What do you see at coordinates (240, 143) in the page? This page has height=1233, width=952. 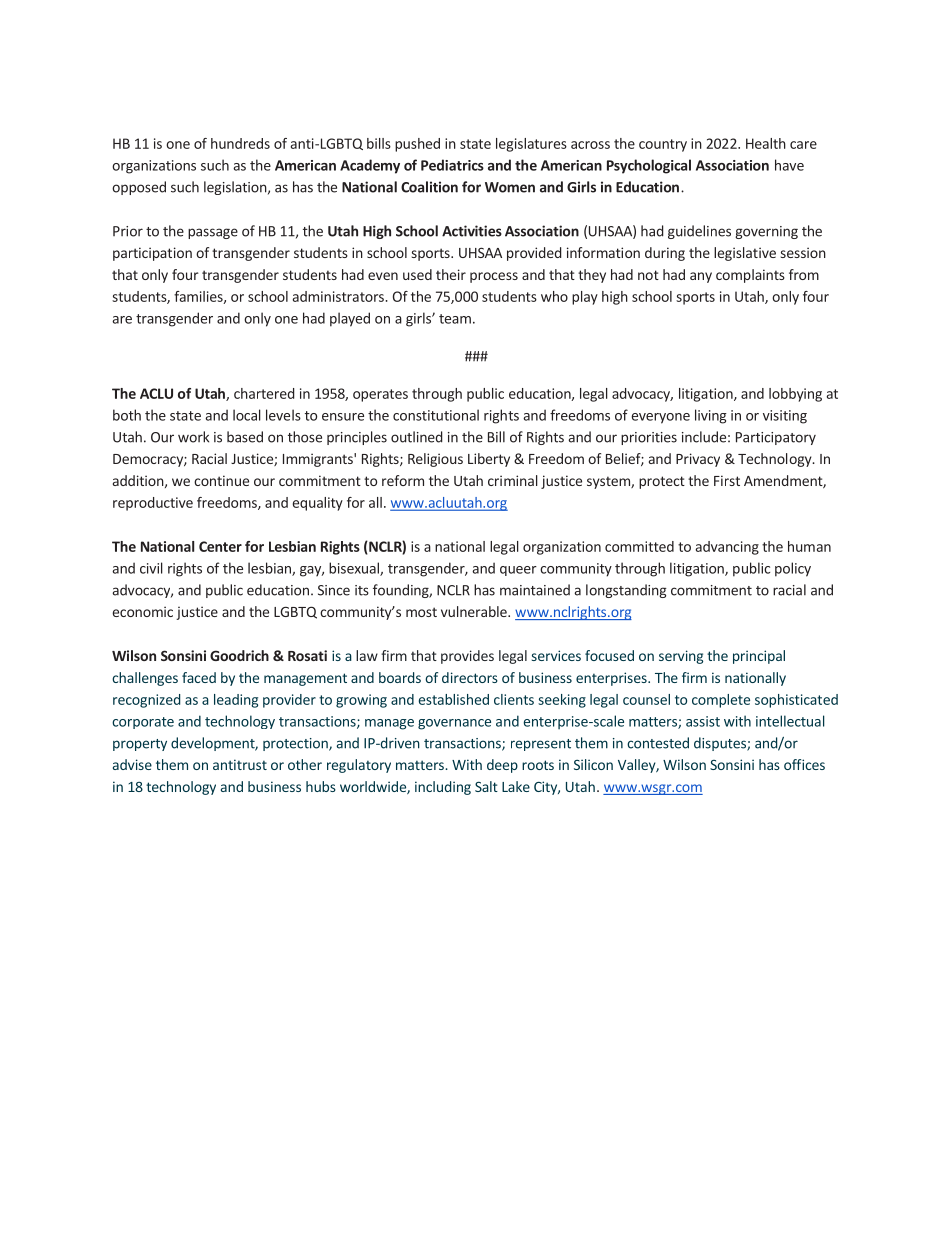 I see `hundreds` at bounding box center [240, 143].
